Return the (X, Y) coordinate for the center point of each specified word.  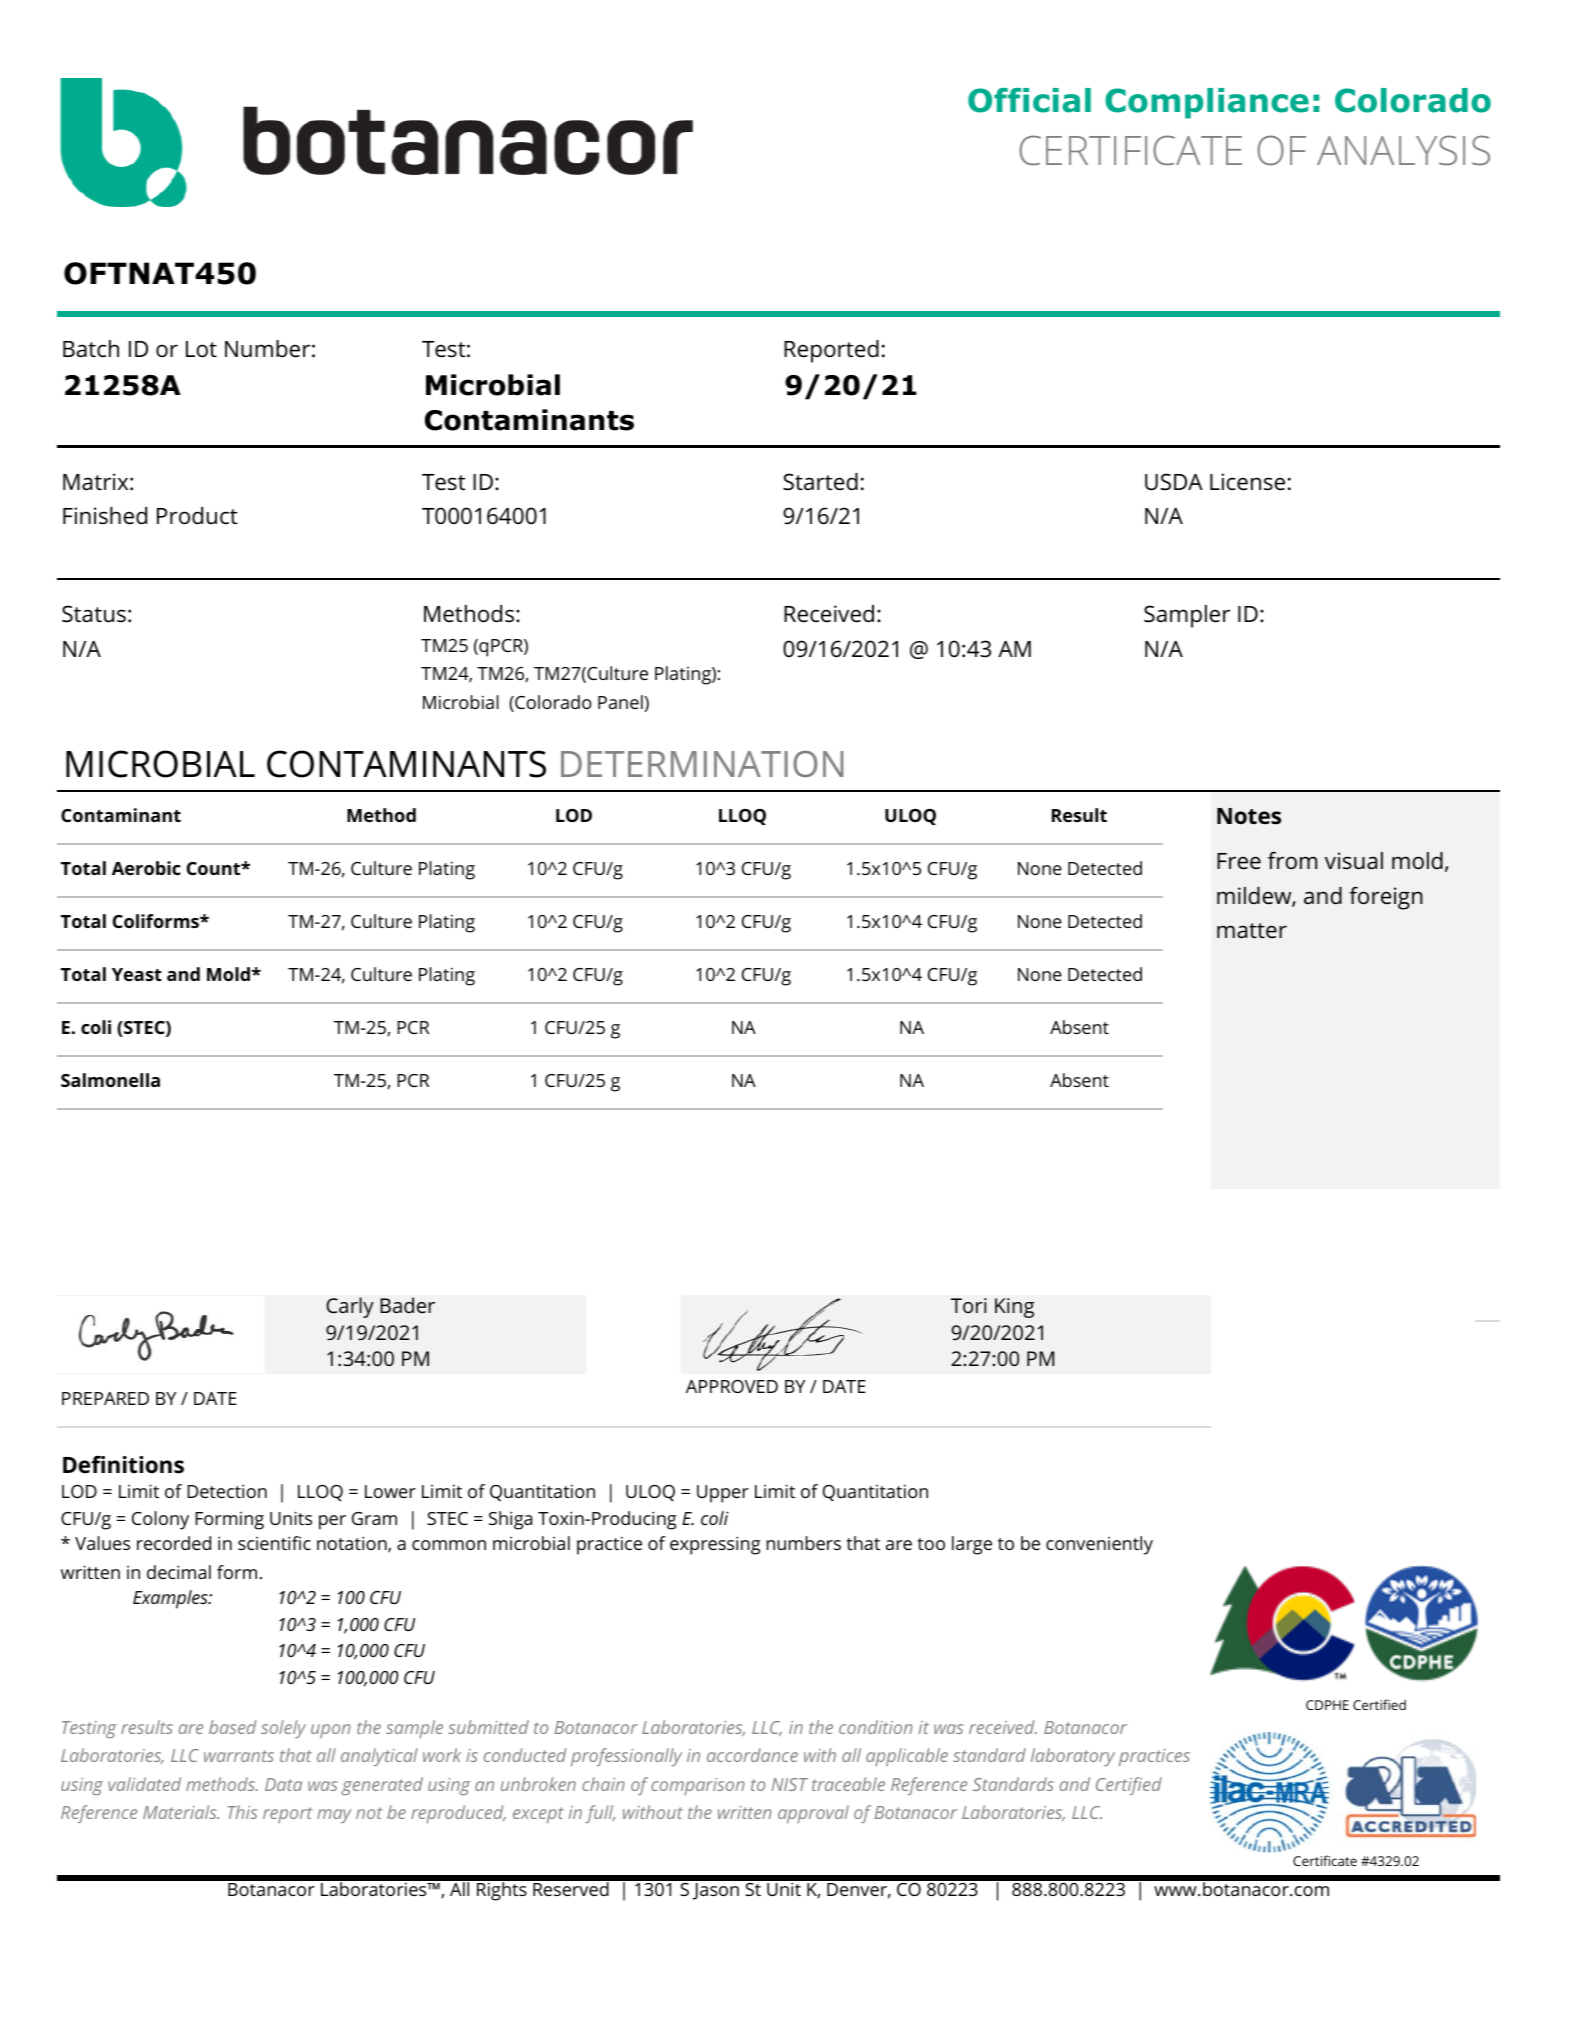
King (1014, 1308)
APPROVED (732, 1386)
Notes (1249, 816)
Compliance (1207, 103)
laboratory (1073, 1757)
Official (1029, 100)
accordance (752, 1755)
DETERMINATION (702, 764)
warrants (239, 1756)
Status (94, 614)
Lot (201, 349)
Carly (350, 1307)
